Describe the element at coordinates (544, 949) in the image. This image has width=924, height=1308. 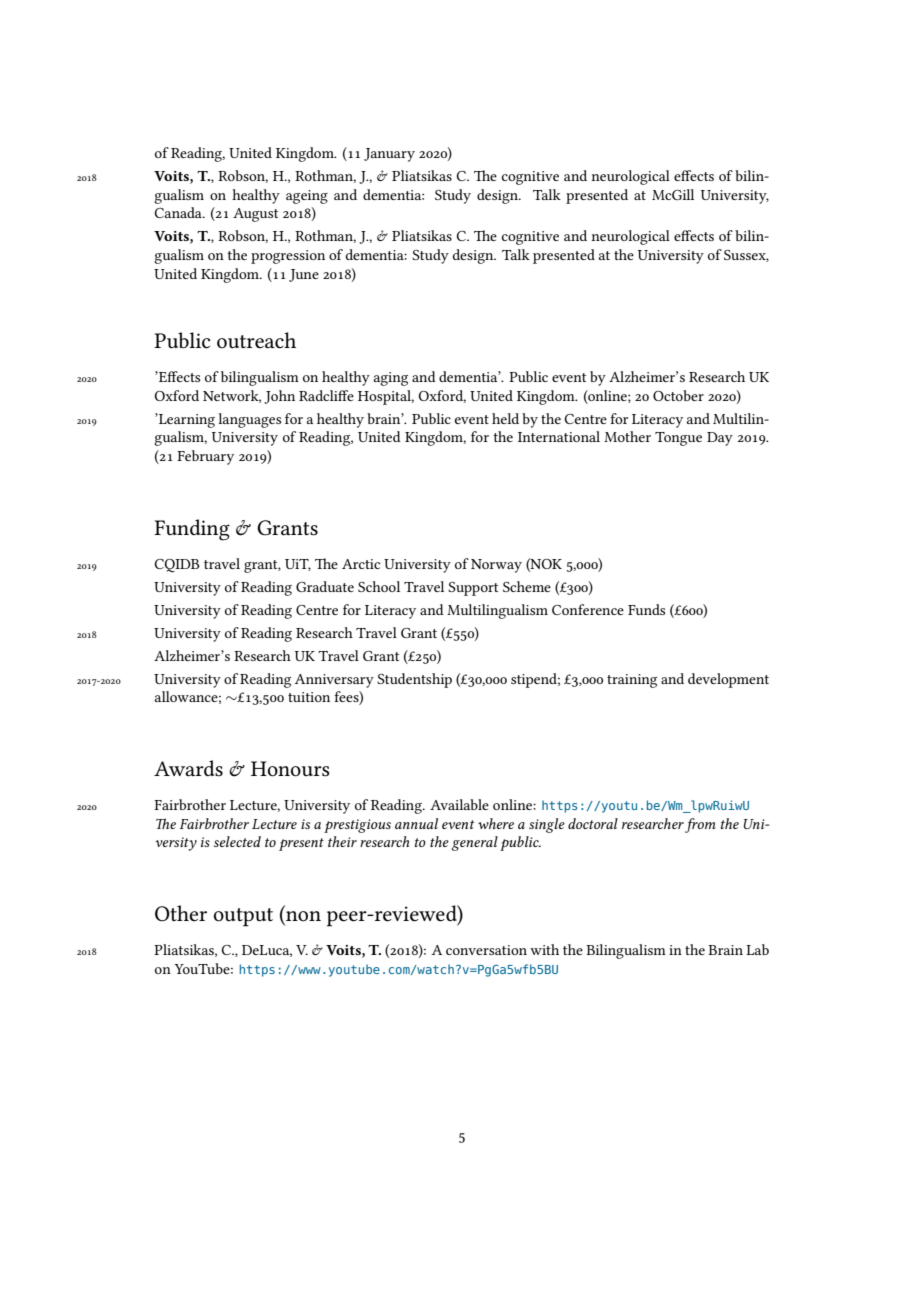
I see `with` at that location.
